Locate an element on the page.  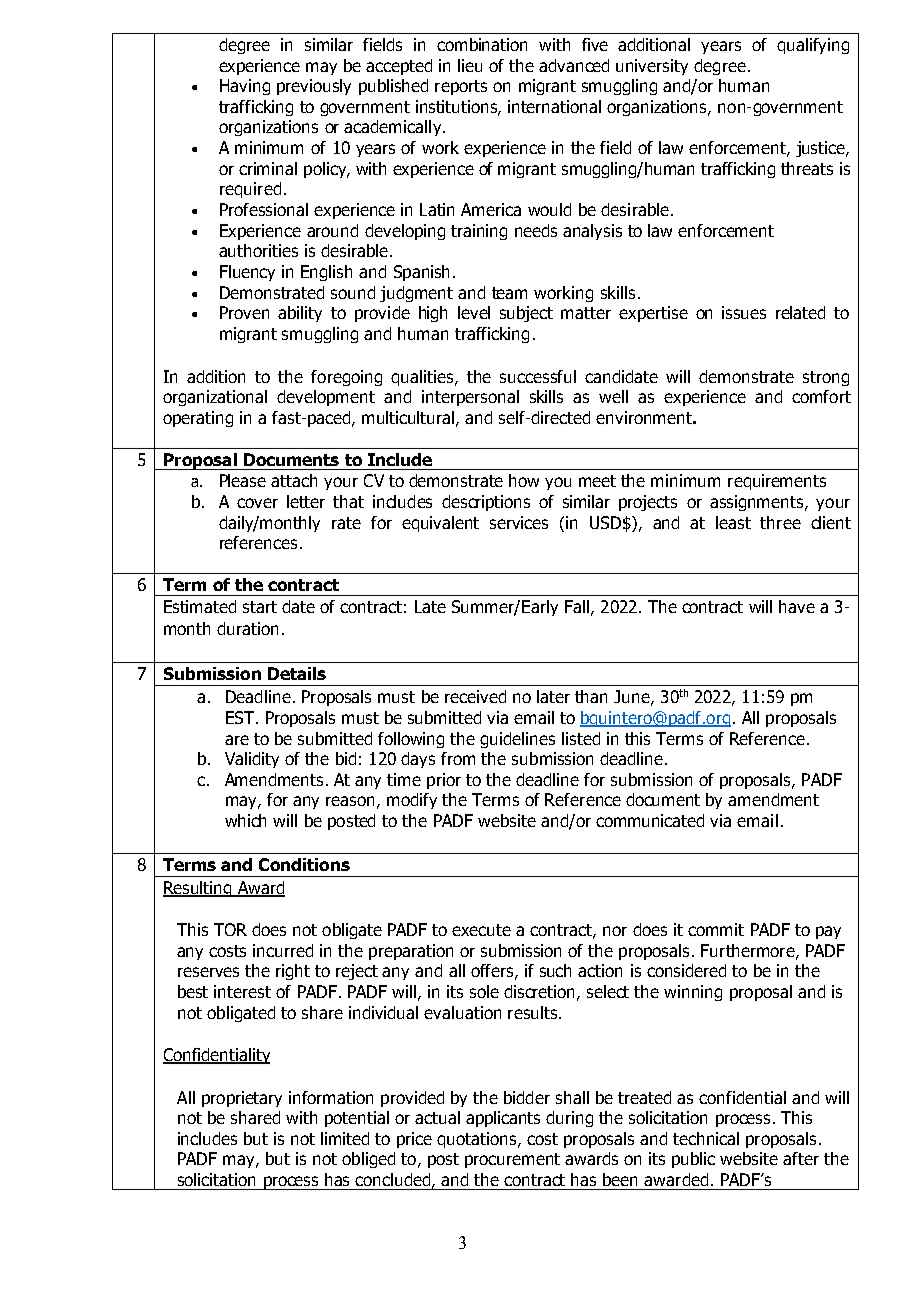
qualifying is located at coordinates (813, 46).
